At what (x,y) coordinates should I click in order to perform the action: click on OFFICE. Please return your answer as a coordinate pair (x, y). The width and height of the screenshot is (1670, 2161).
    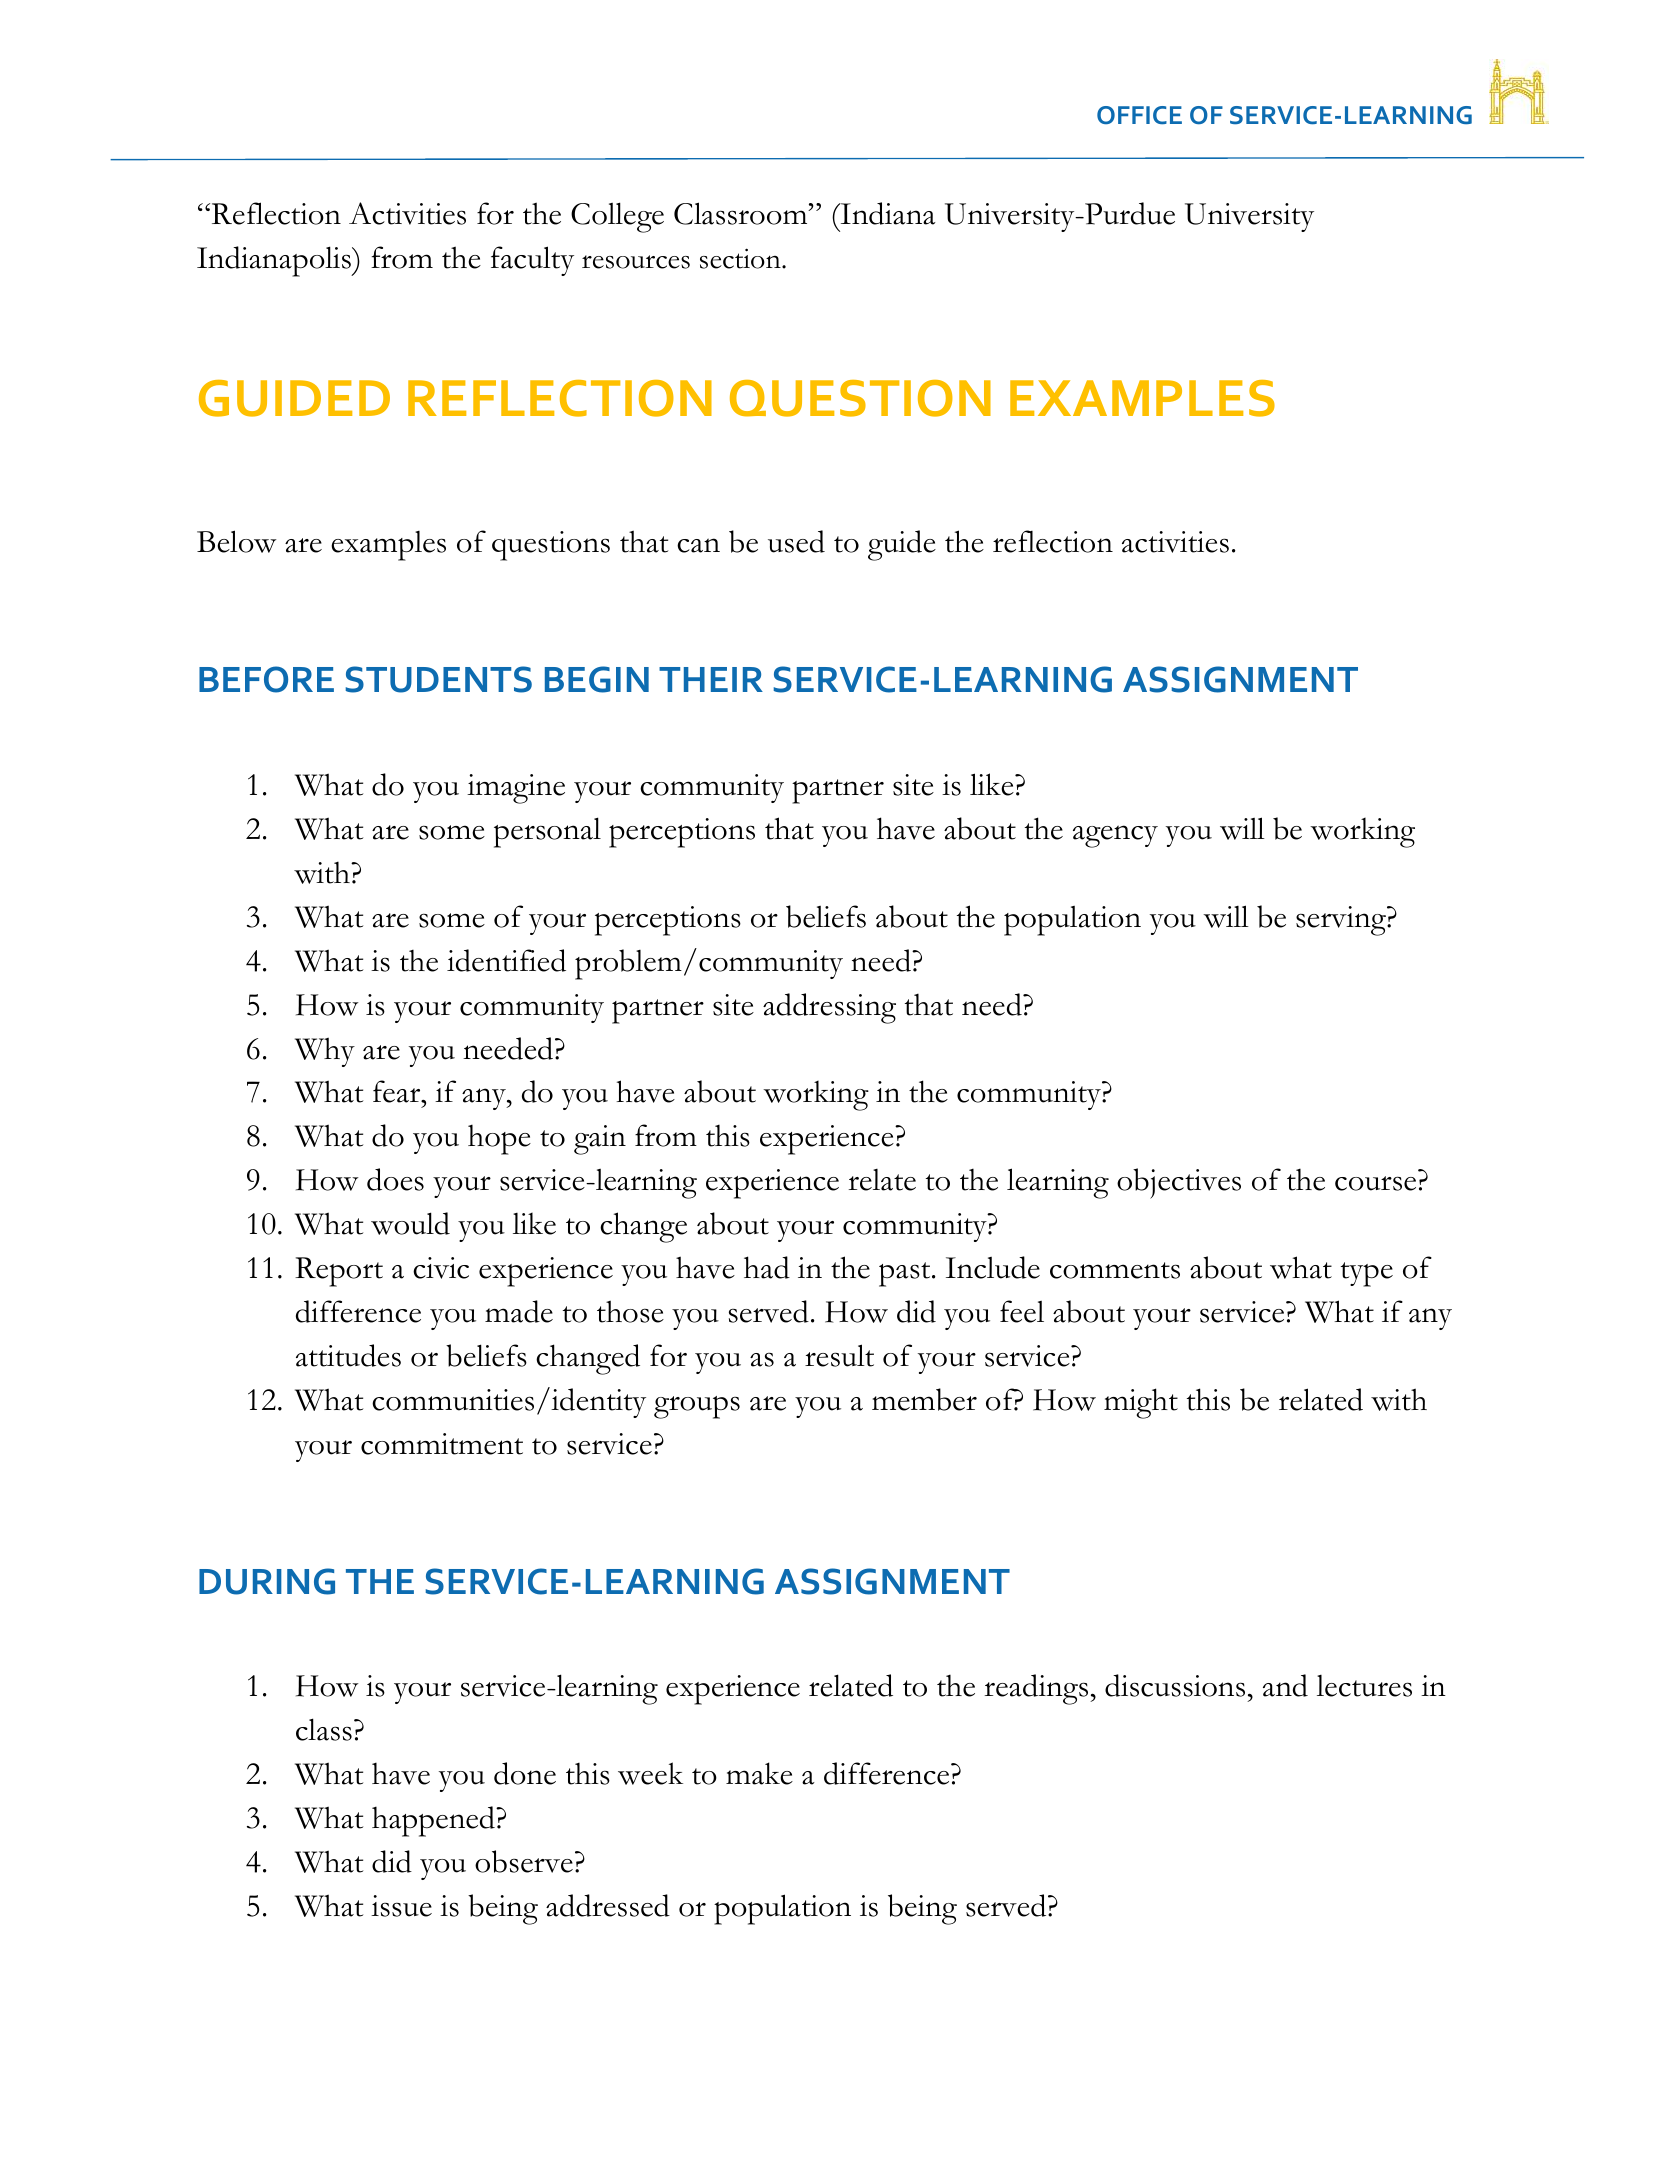
    Looking at the image, I should click on (1139, 115).
